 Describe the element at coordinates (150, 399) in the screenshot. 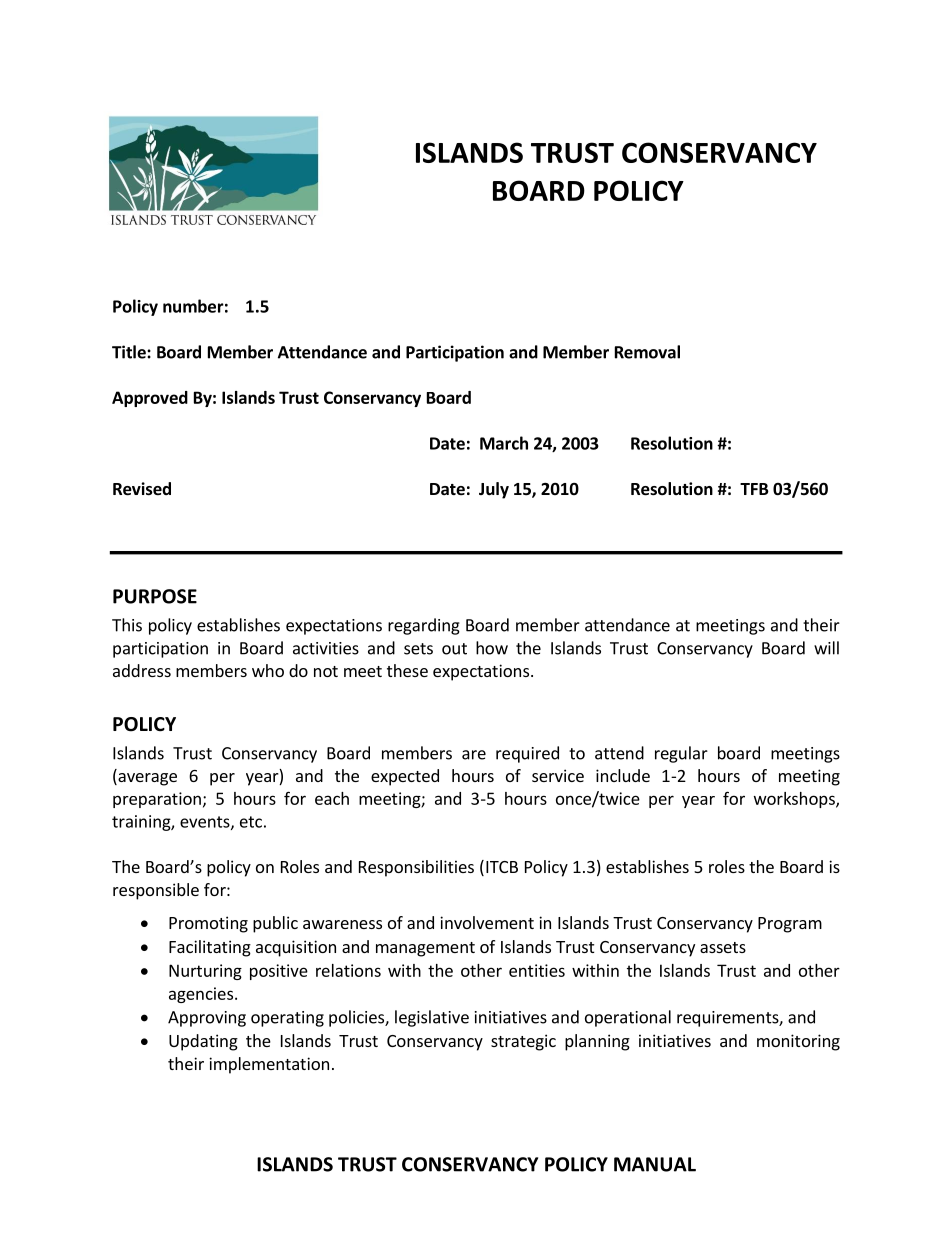

I see `Approved` at that location.
